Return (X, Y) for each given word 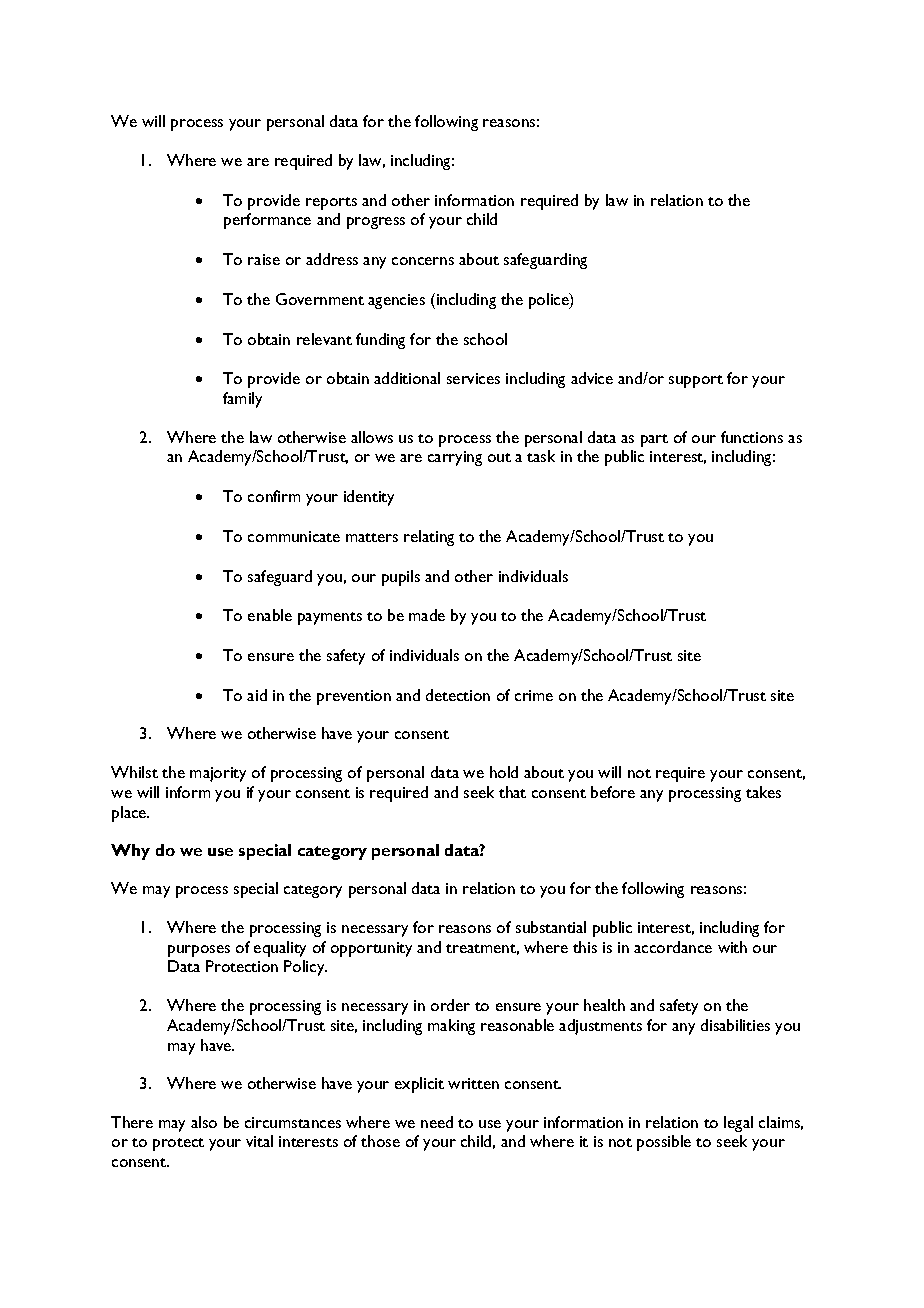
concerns (423, 261)
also (204, 1122)
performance (267, 221)
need (437, 1122)
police (550, 301)
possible (664, 1143)
